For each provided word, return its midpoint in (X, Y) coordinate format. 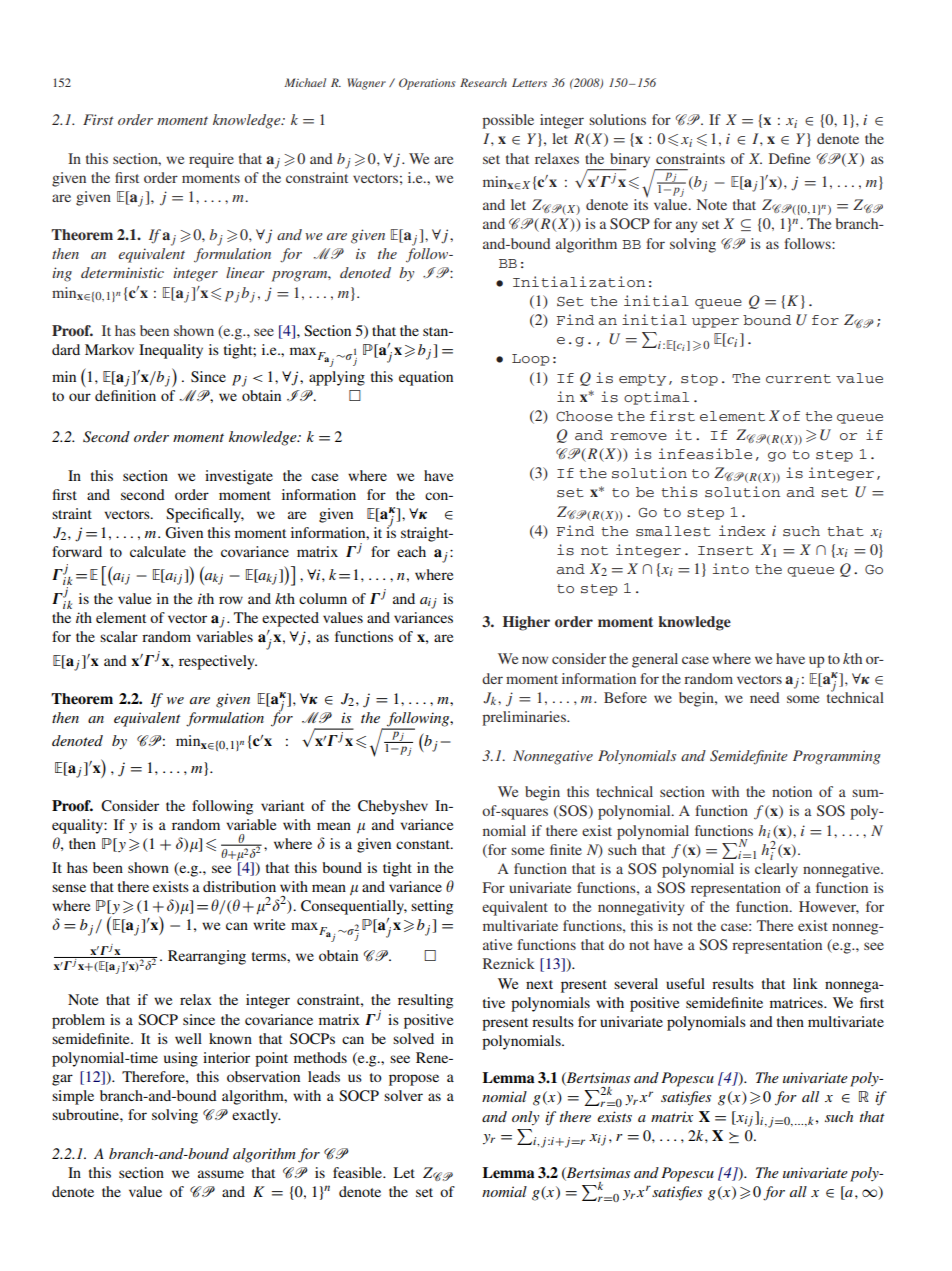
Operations (427, 84)
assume (221, 1174)
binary (629, 161)
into (731, 569)
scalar (119, 636)
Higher (526, 623)
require (211, 160)
